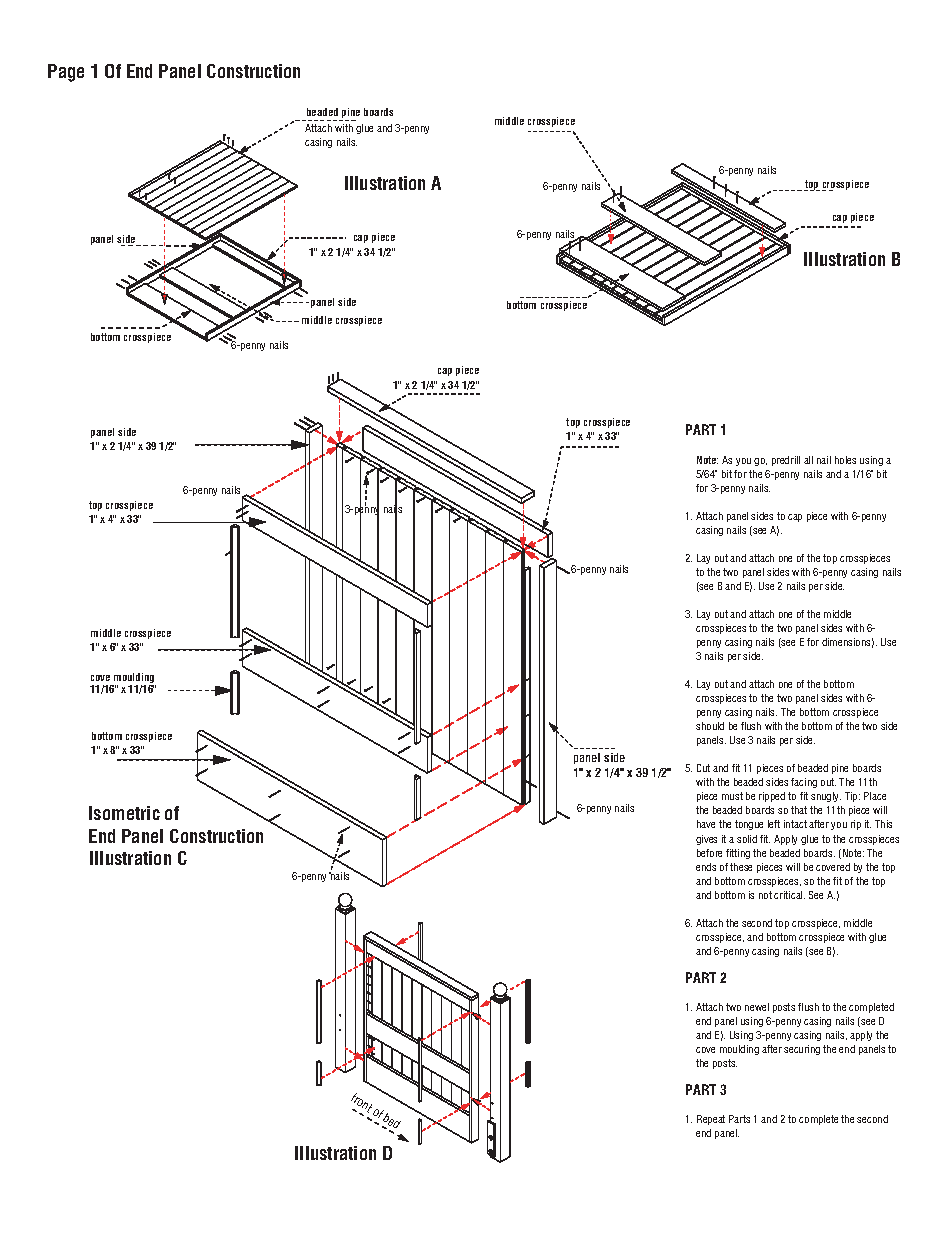 The height and width of the screenshot is (1233, 952). What do you see at coordinates (710, 726) in the screenshot?
I see `should` at bounding box center [710, 726].
